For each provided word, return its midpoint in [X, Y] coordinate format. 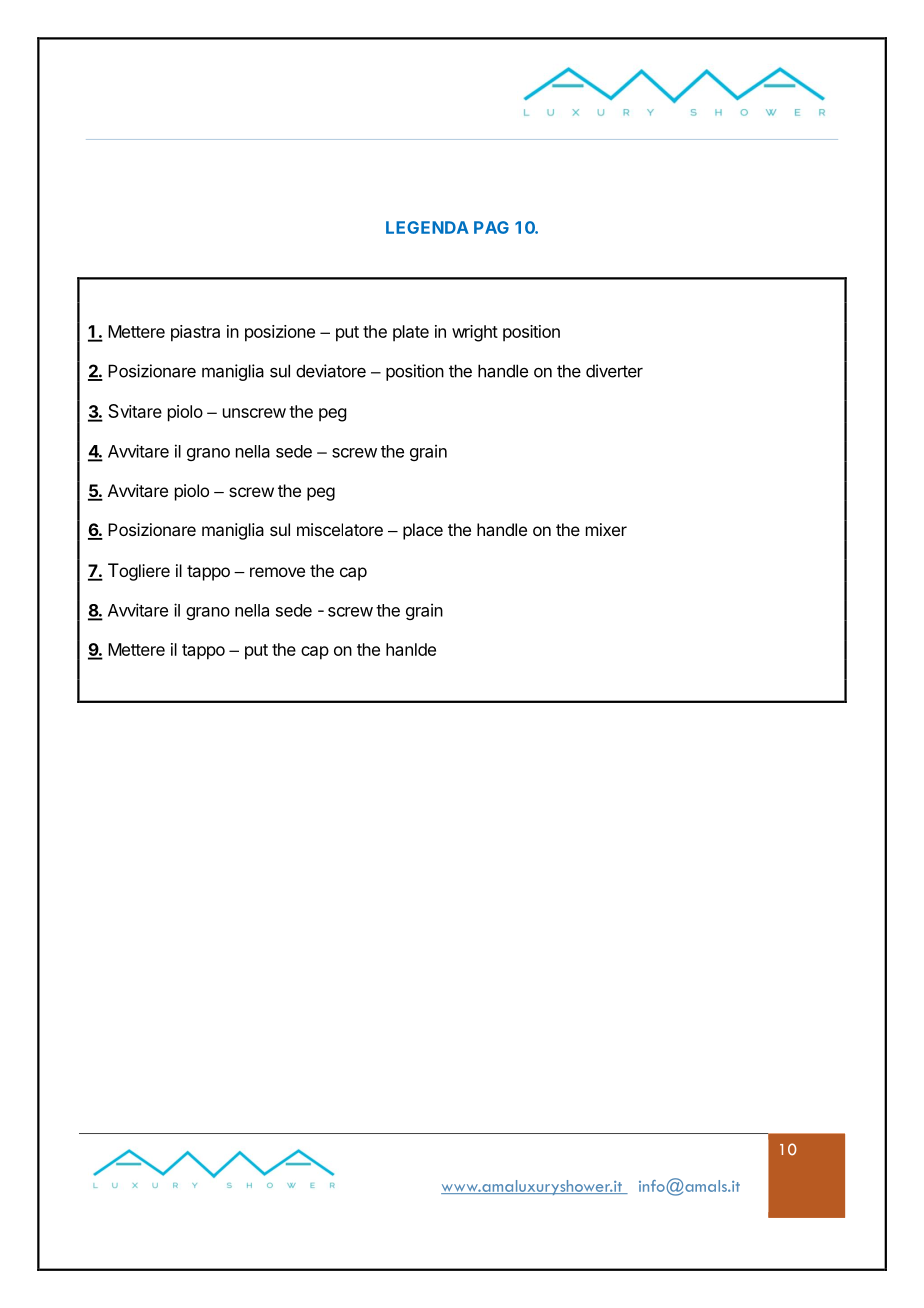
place [423, 531]
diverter [614, 371]
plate [411, 333]
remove [277, 572]
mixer [606, 529]
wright [475, 333]
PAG [491, 227]
